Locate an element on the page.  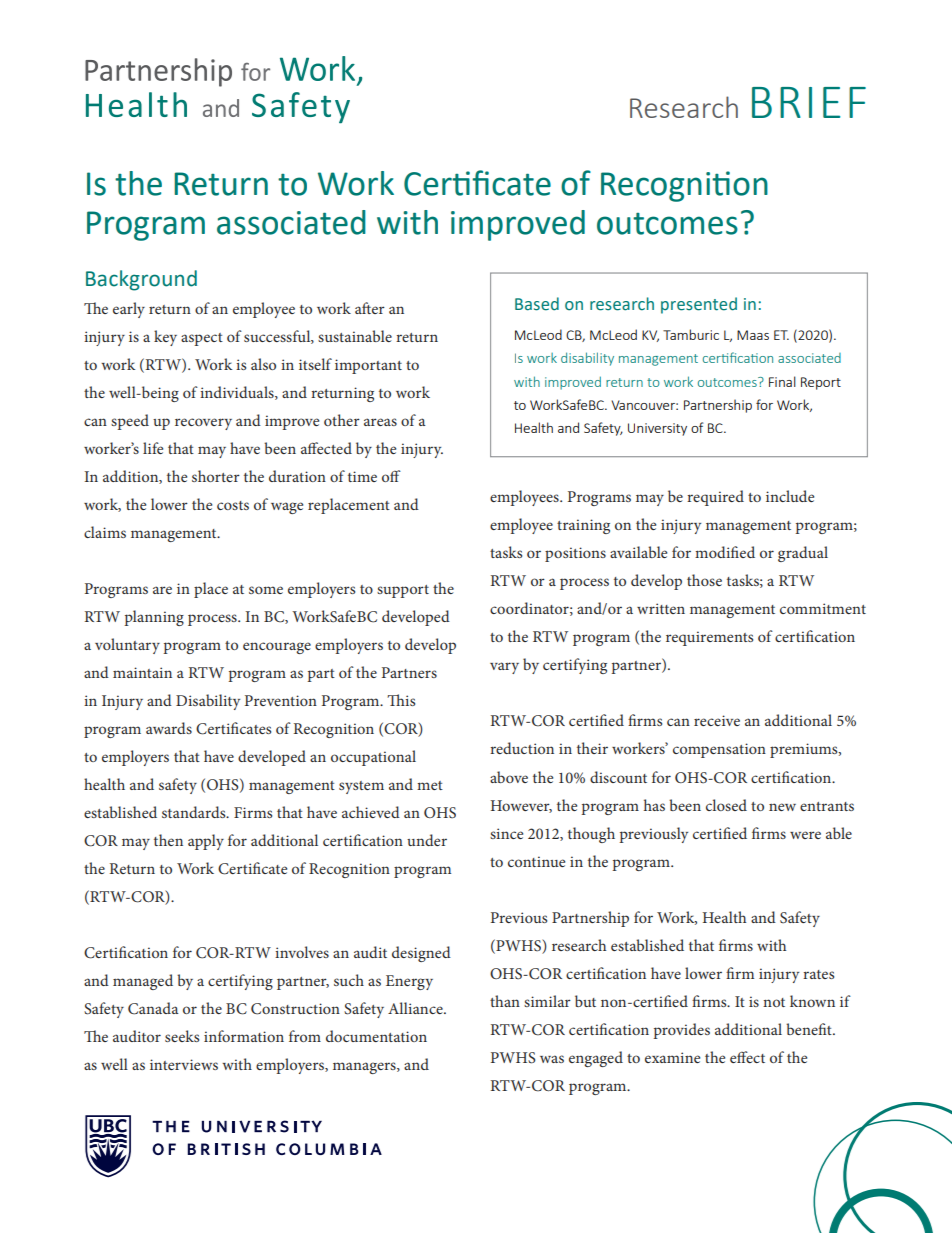
recovery is located at coordinates (203, 424).
